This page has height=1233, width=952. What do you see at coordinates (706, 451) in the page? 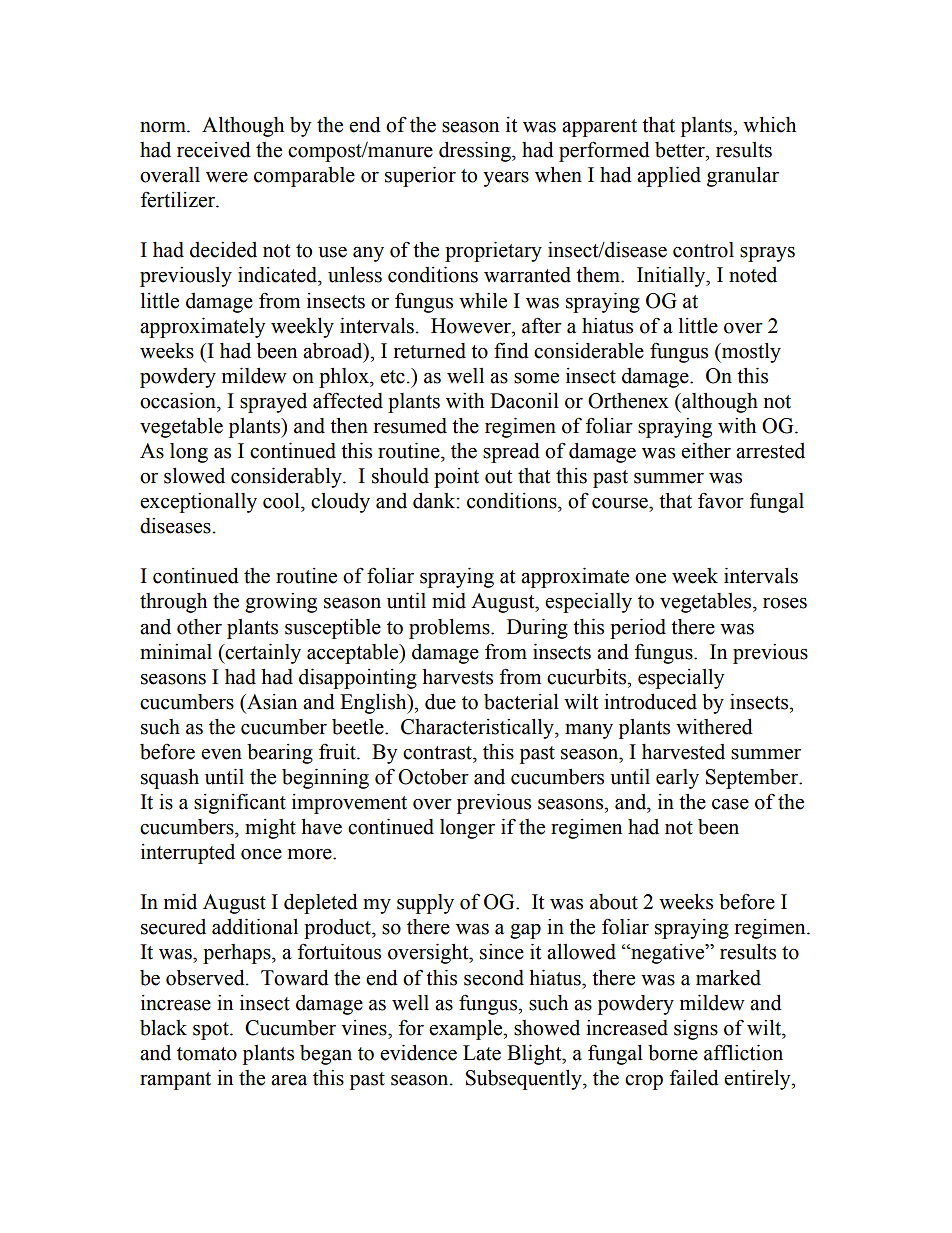
I see `either` at bounding box center [706, 451].
